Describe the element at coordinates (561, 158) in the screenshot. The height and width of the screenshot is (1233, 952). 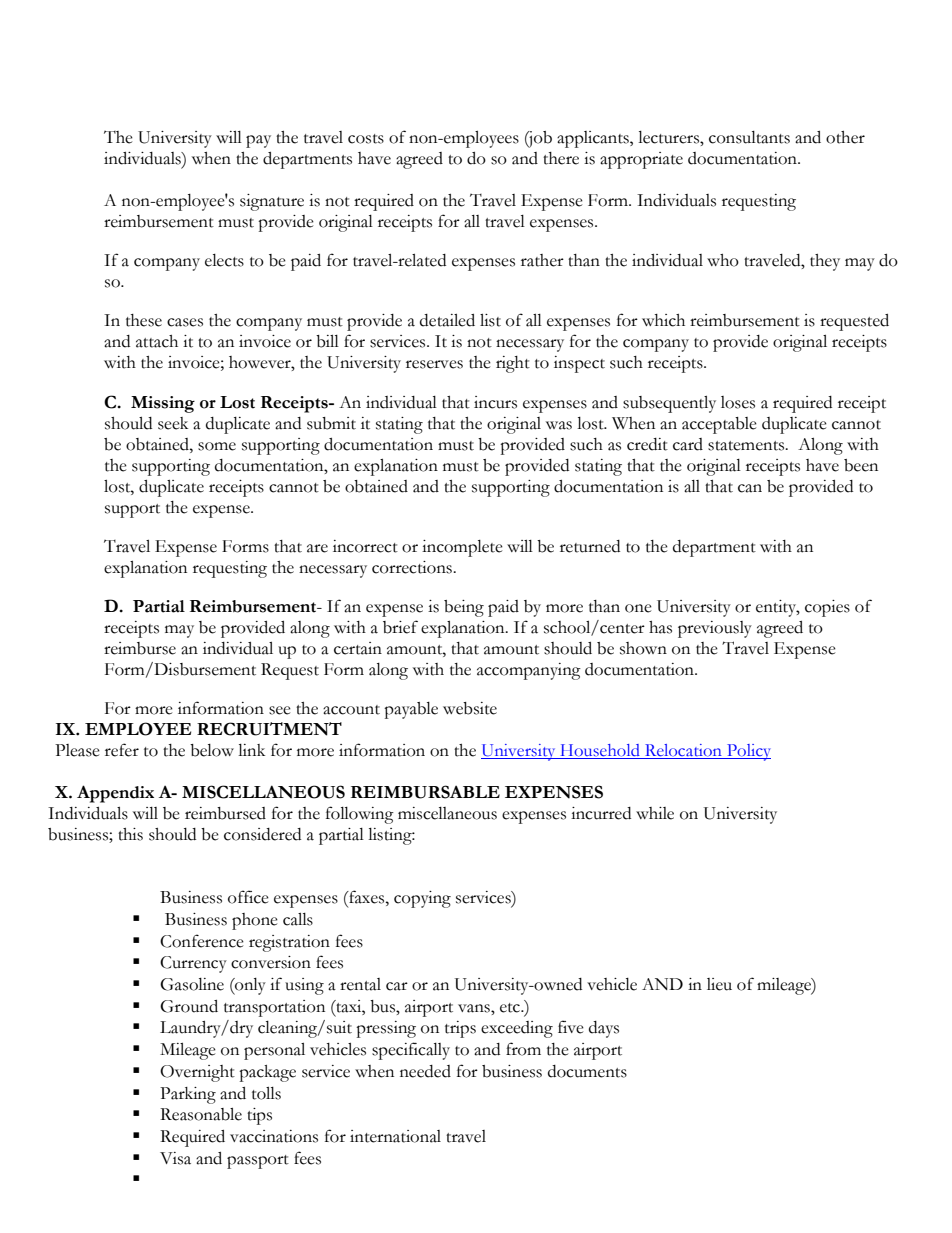
I see `there` at that location.
